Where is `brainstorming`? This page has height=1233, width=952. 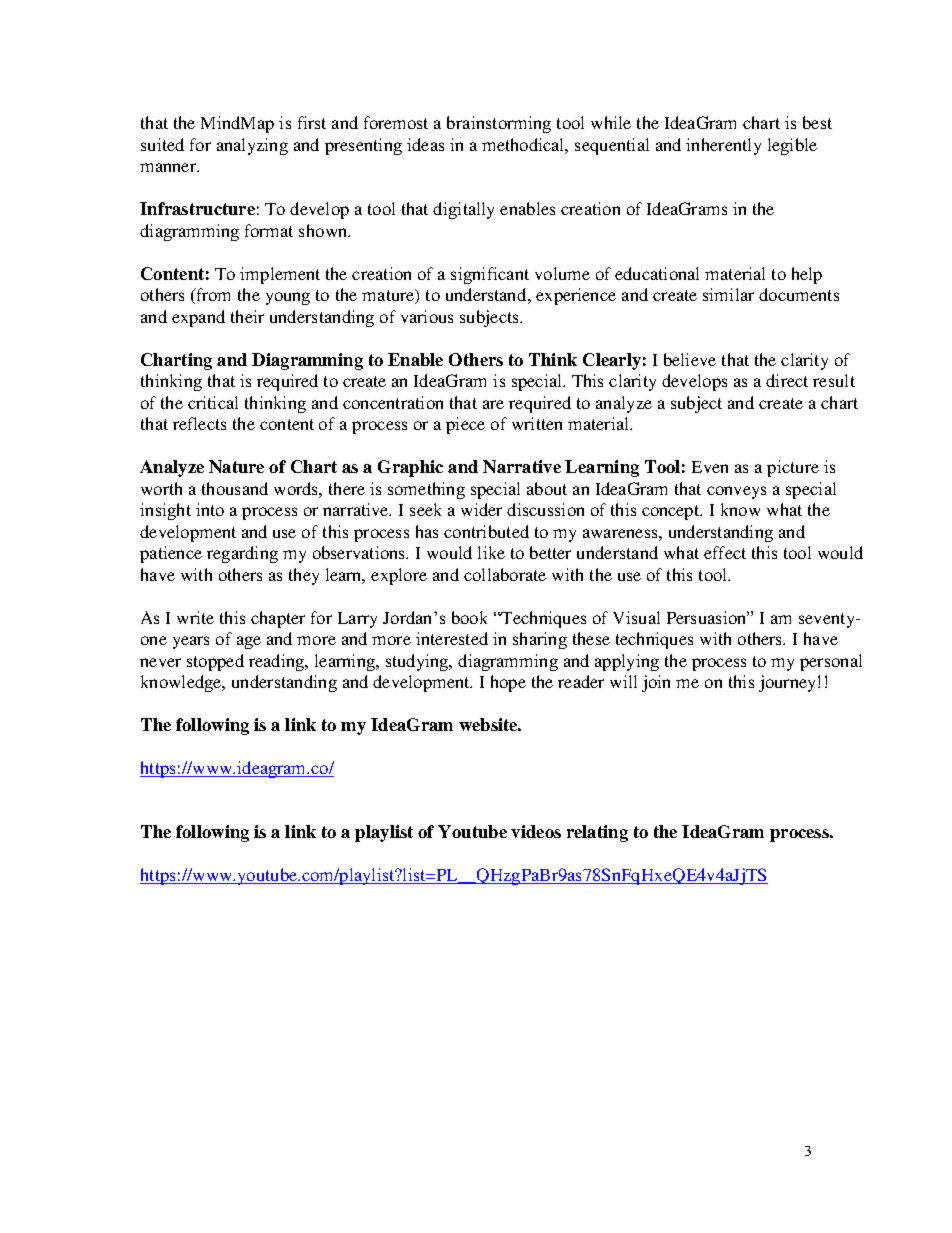 brainstorming is located at coordinates (499, 124).
